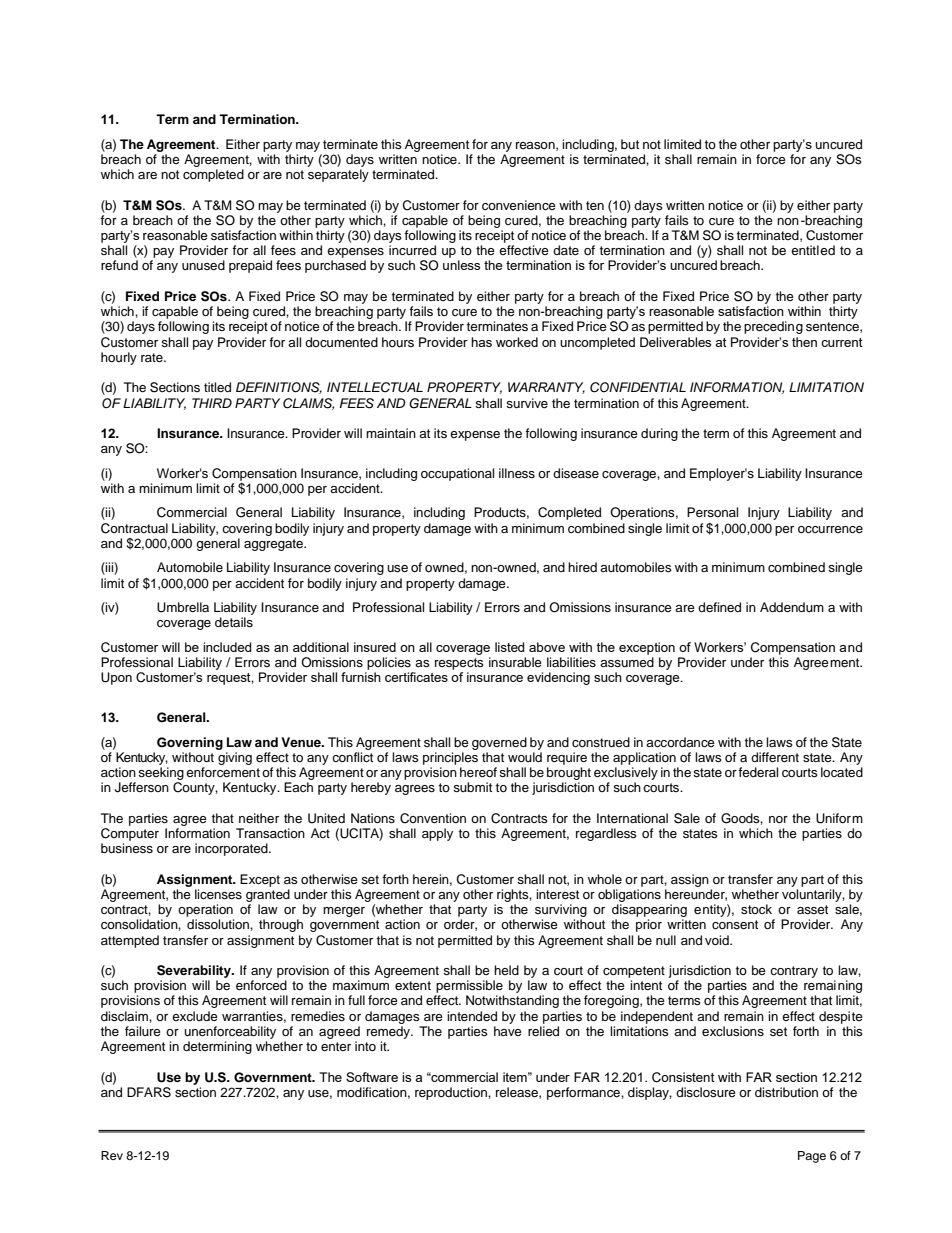  I want to click on different, so click(775, 757).
